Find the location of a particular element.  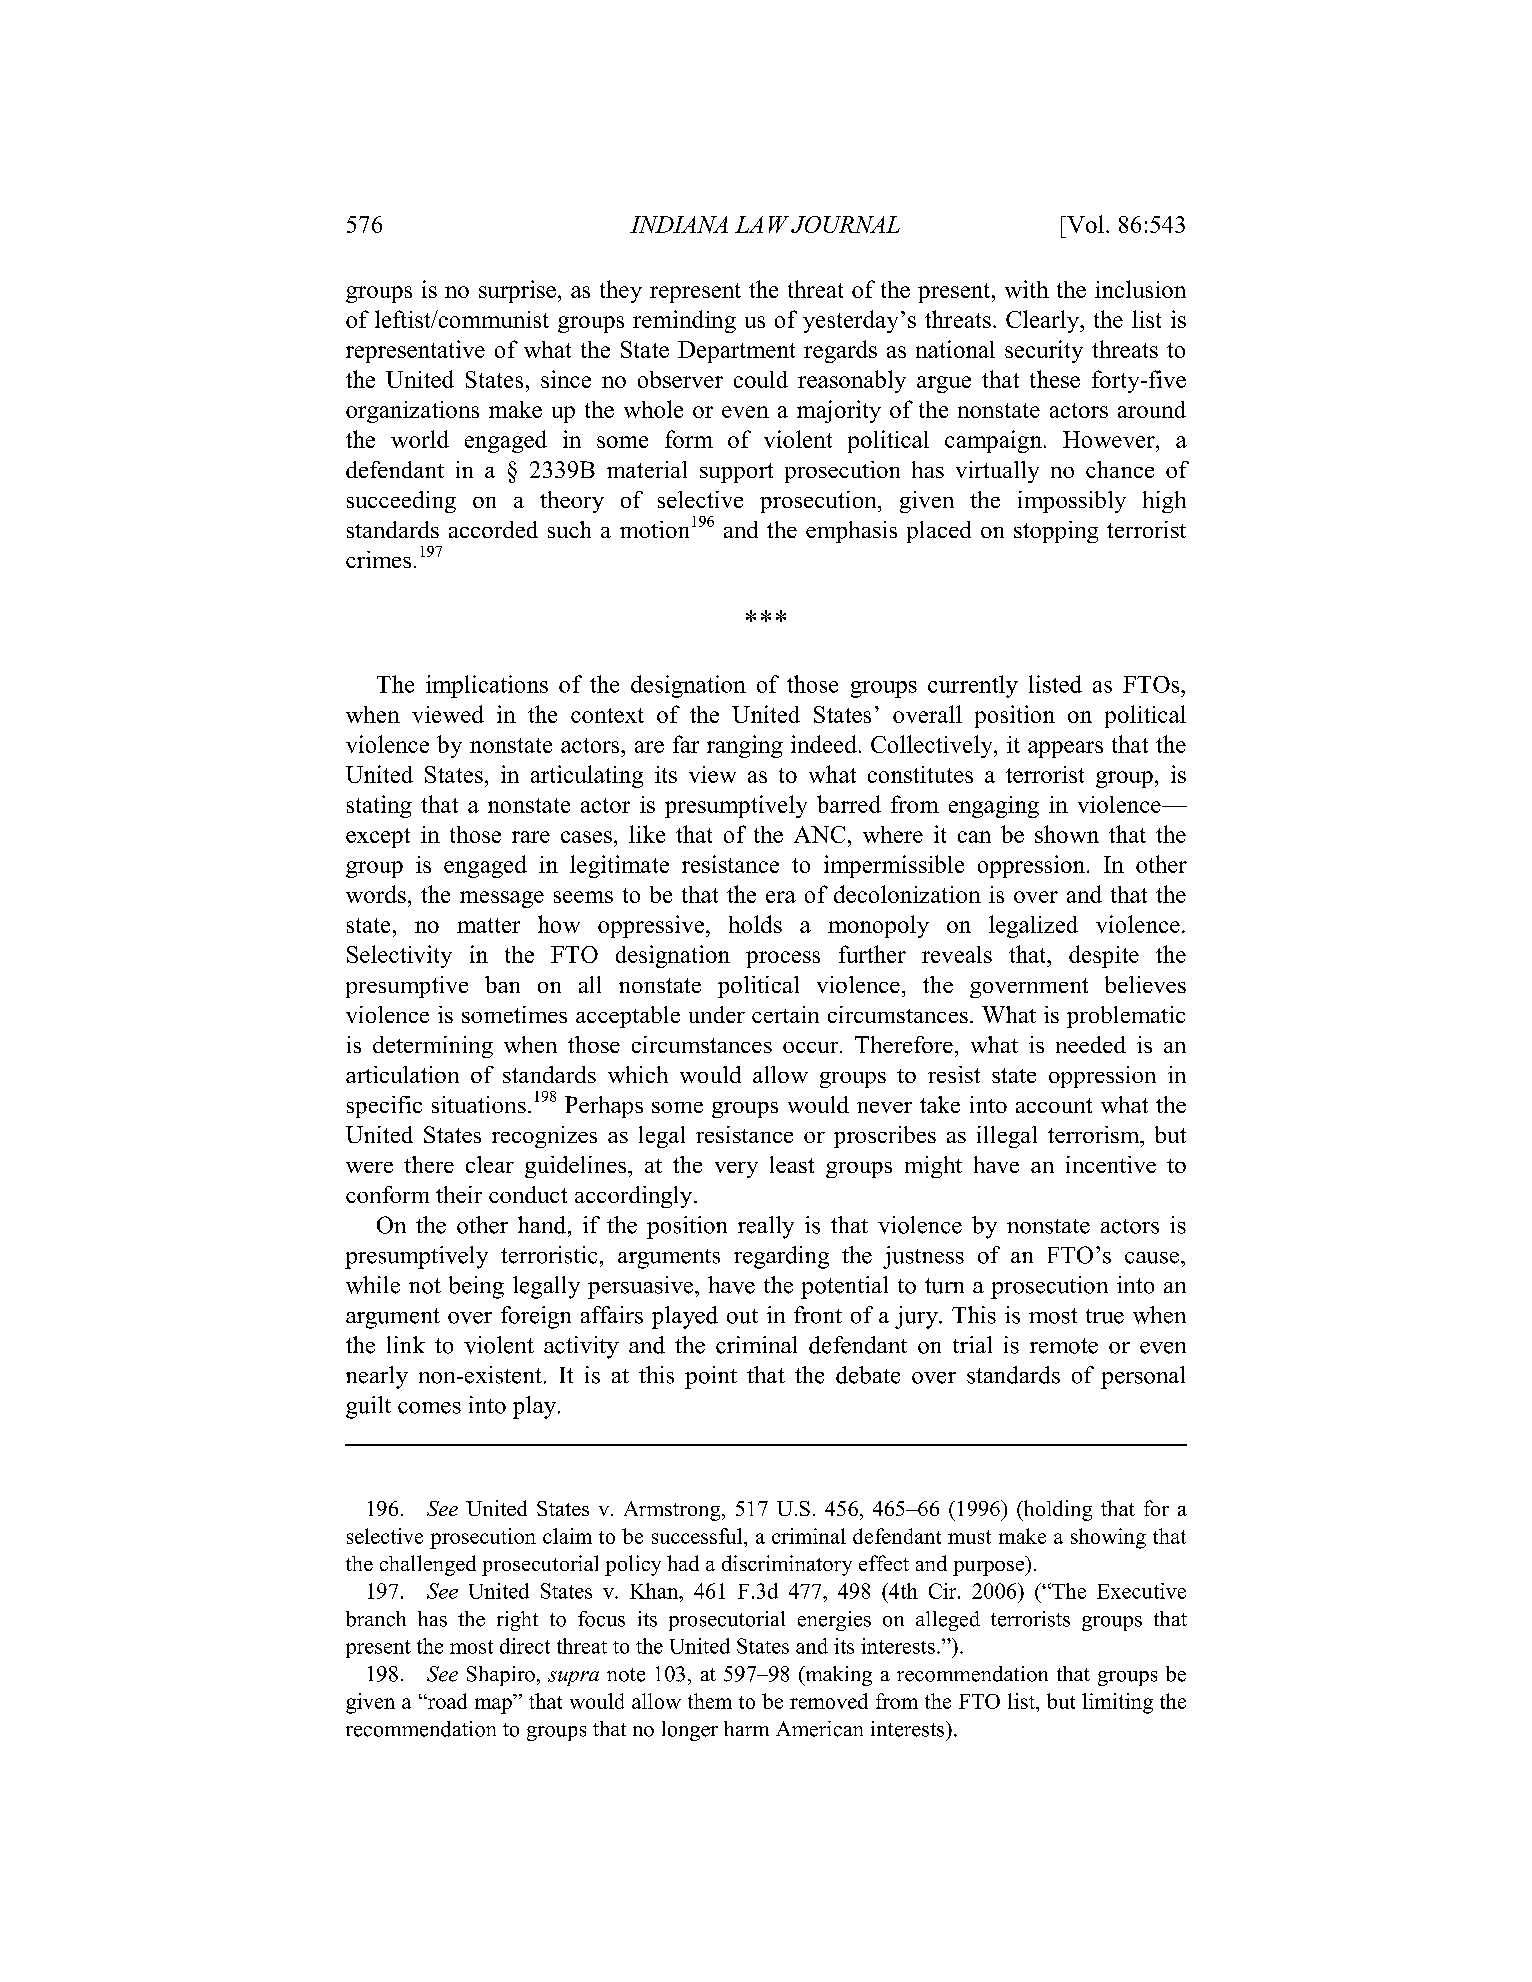

being is located at coordinates (476, 1287).
